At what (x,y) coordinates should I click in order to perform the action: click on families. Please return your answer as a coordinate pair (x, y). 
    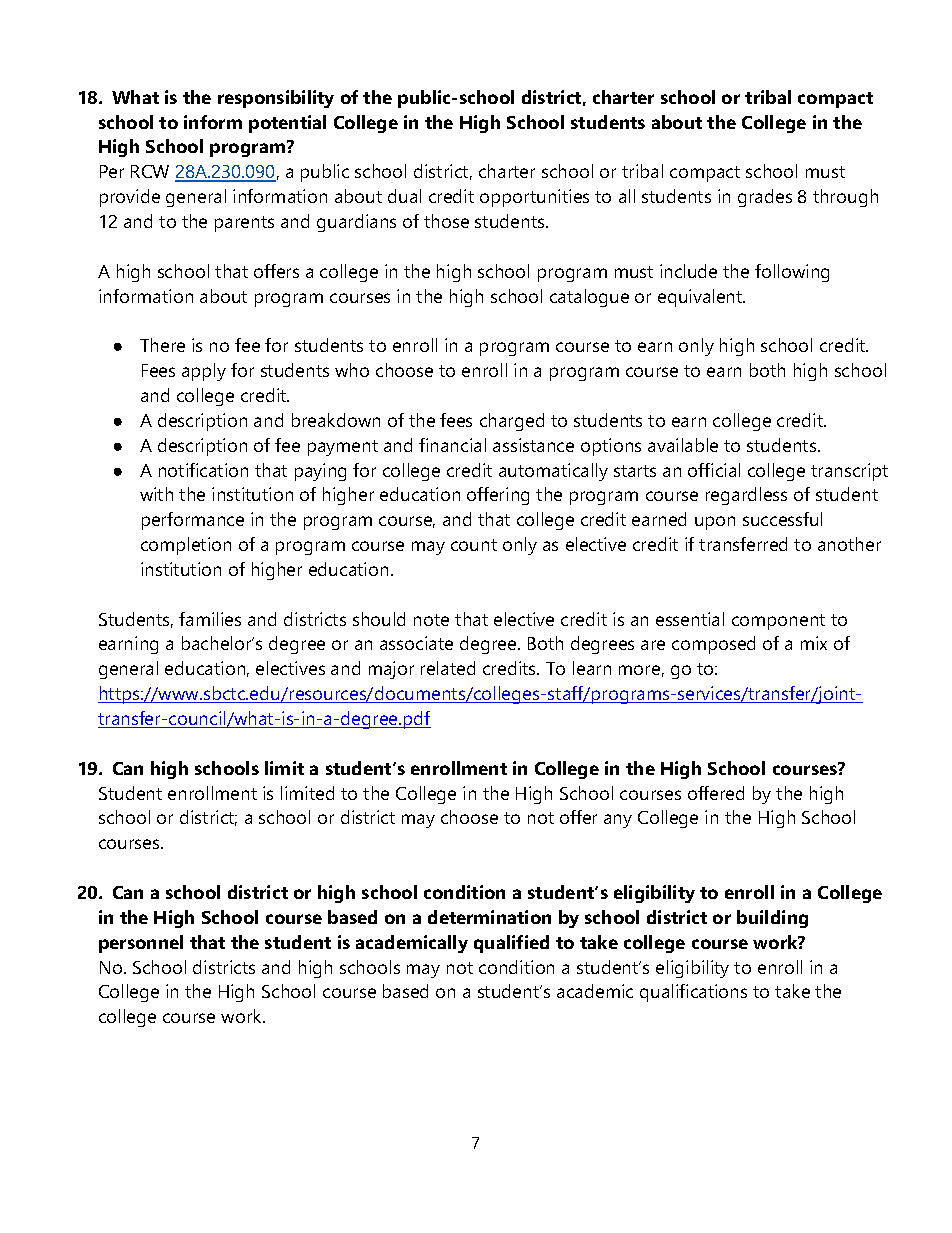
    Looking at the image, I should click on (210, 619).
